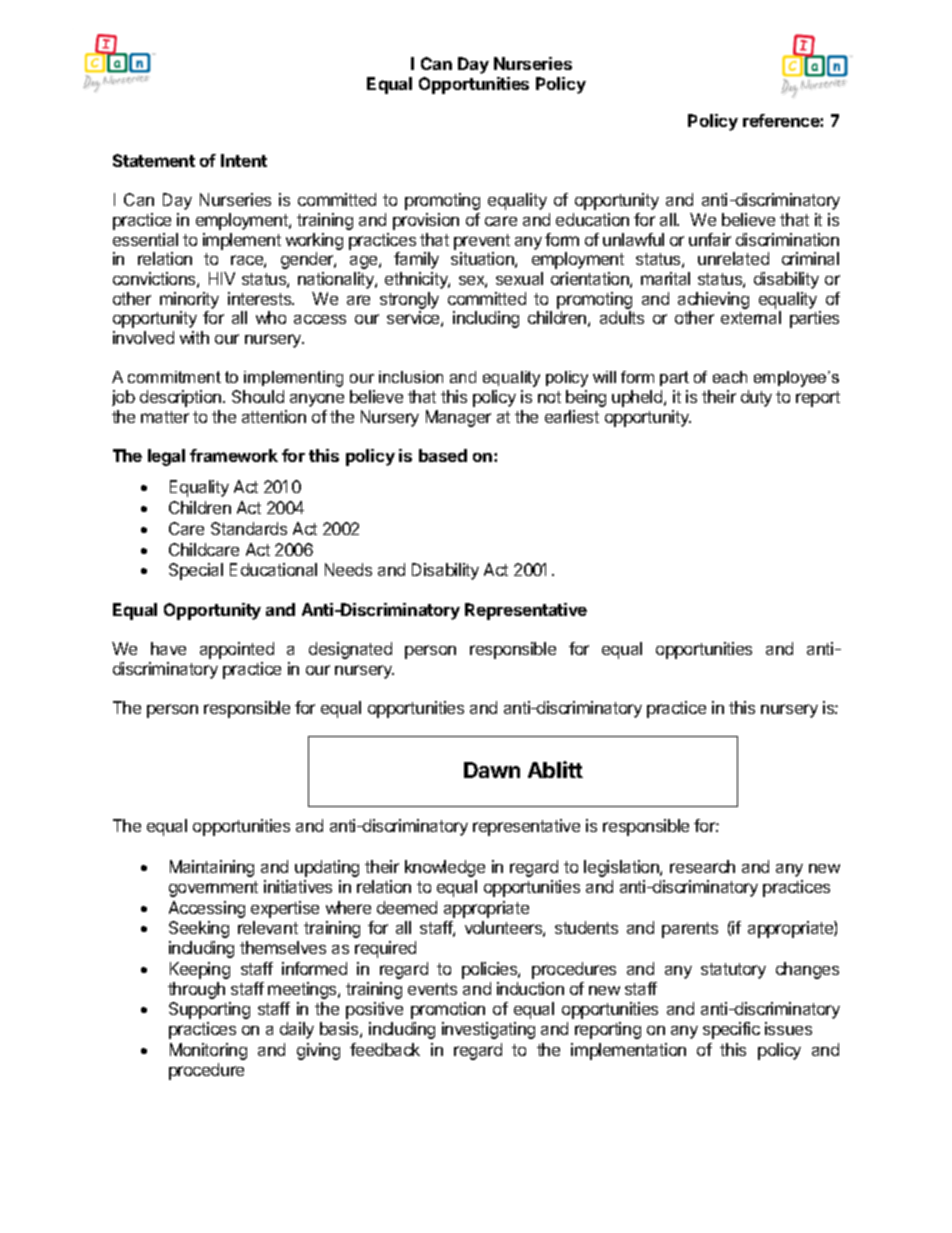 The width and height of the image is (952, 1233). What do you see at coordinates (756, 398) in the image?
I see `duty` at bounding box center [756, 398].
